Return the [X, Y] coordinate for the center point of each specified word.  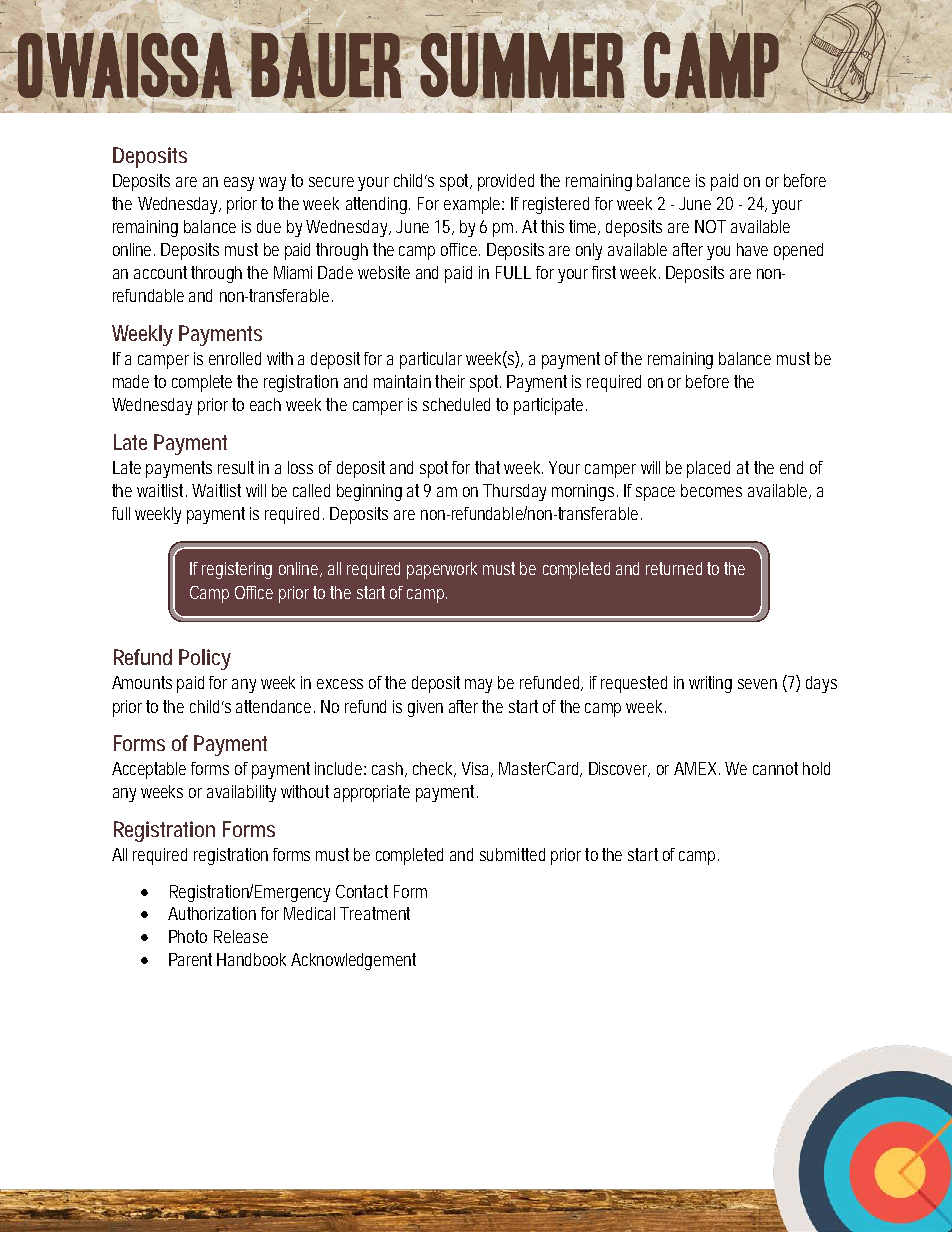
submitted [512, 854]
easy [242, 184]
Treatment [375, 913]
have [752, 249]
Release [241, 936]
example [474, 205]
